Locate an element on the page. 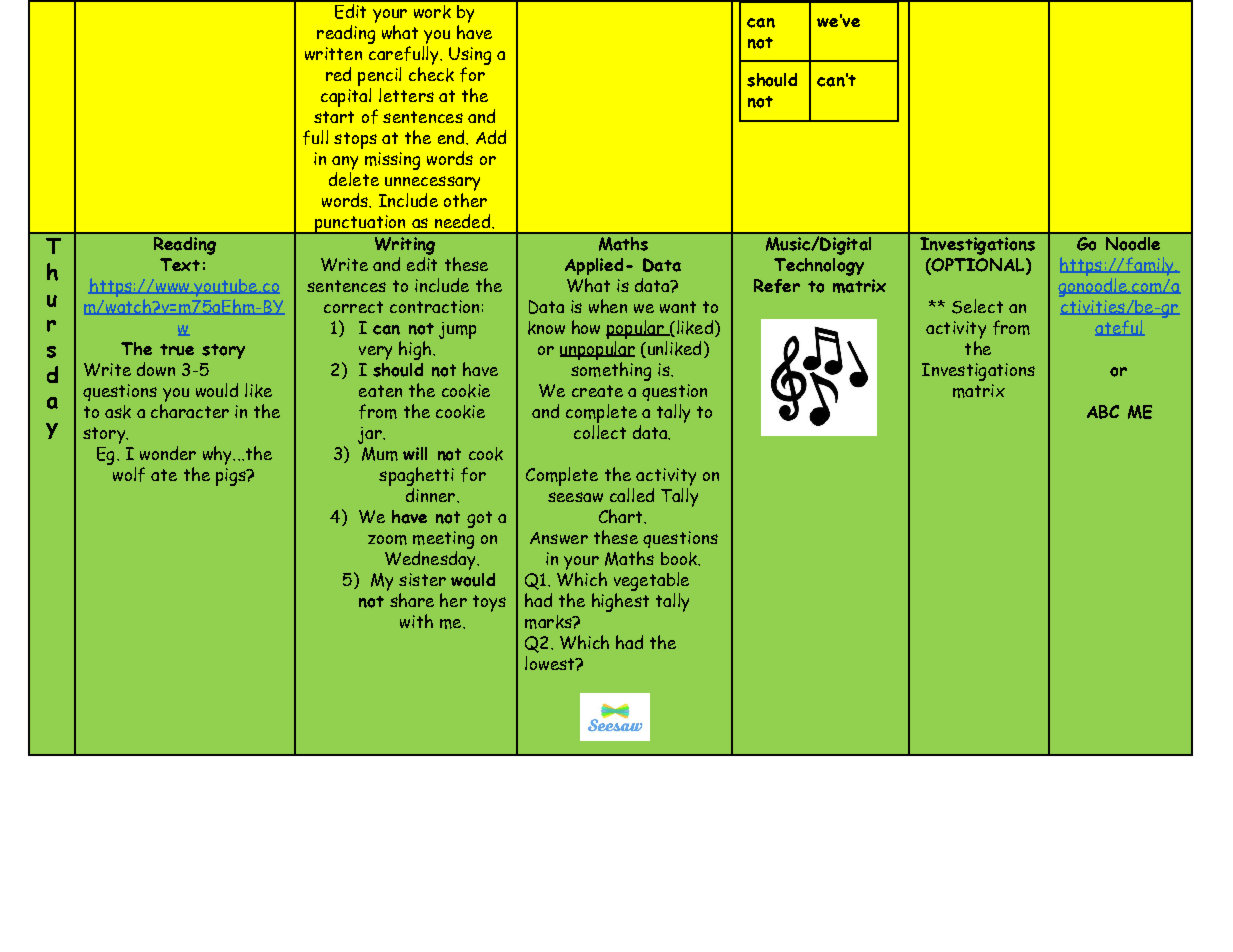 The height and width of the document is (952, 1233). Add is located at coordinates (491, 137).
